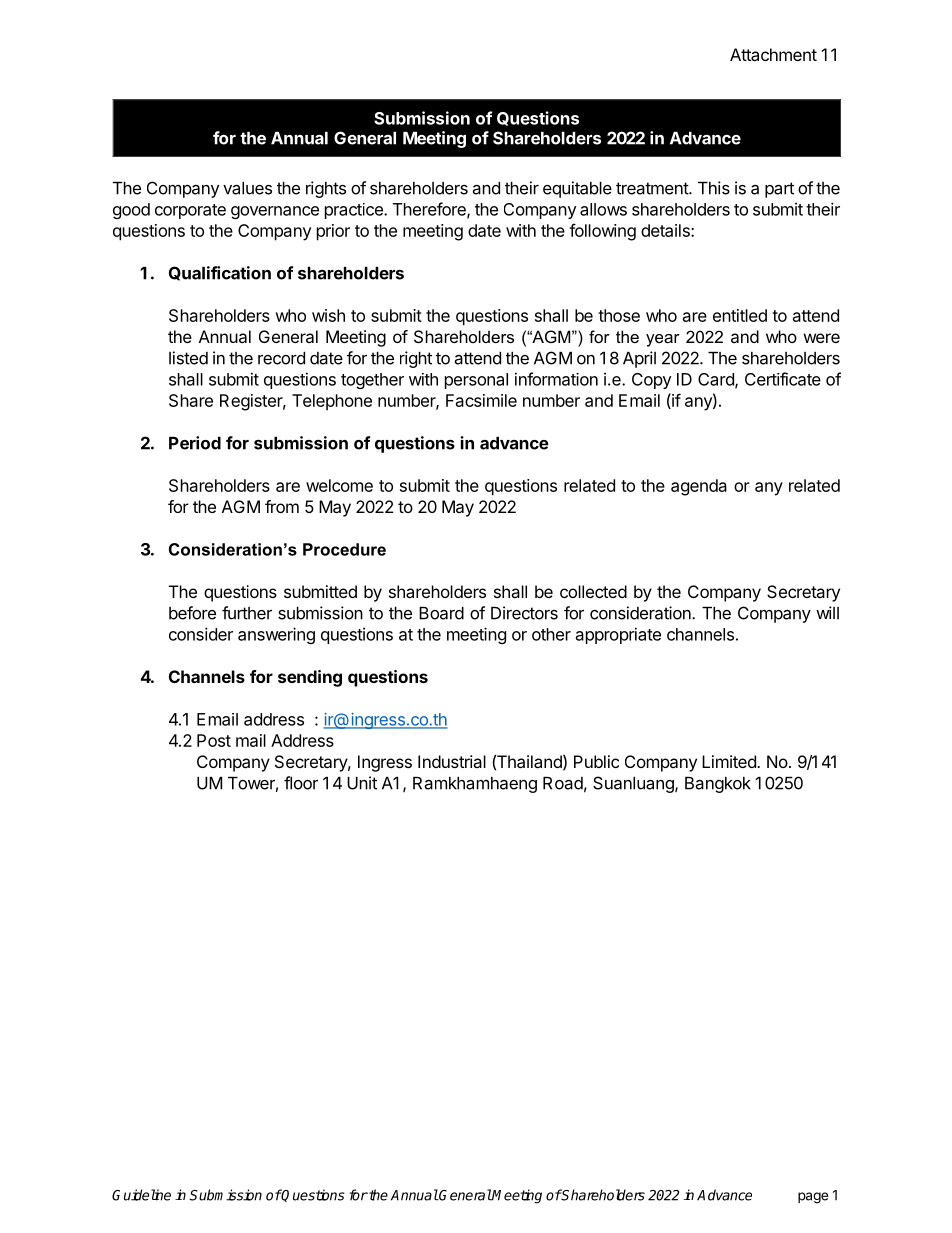 The height and width of the image is (1233, 952). Describe the element at coordinates (441, 613) in the image. I see `Board` at that location.
